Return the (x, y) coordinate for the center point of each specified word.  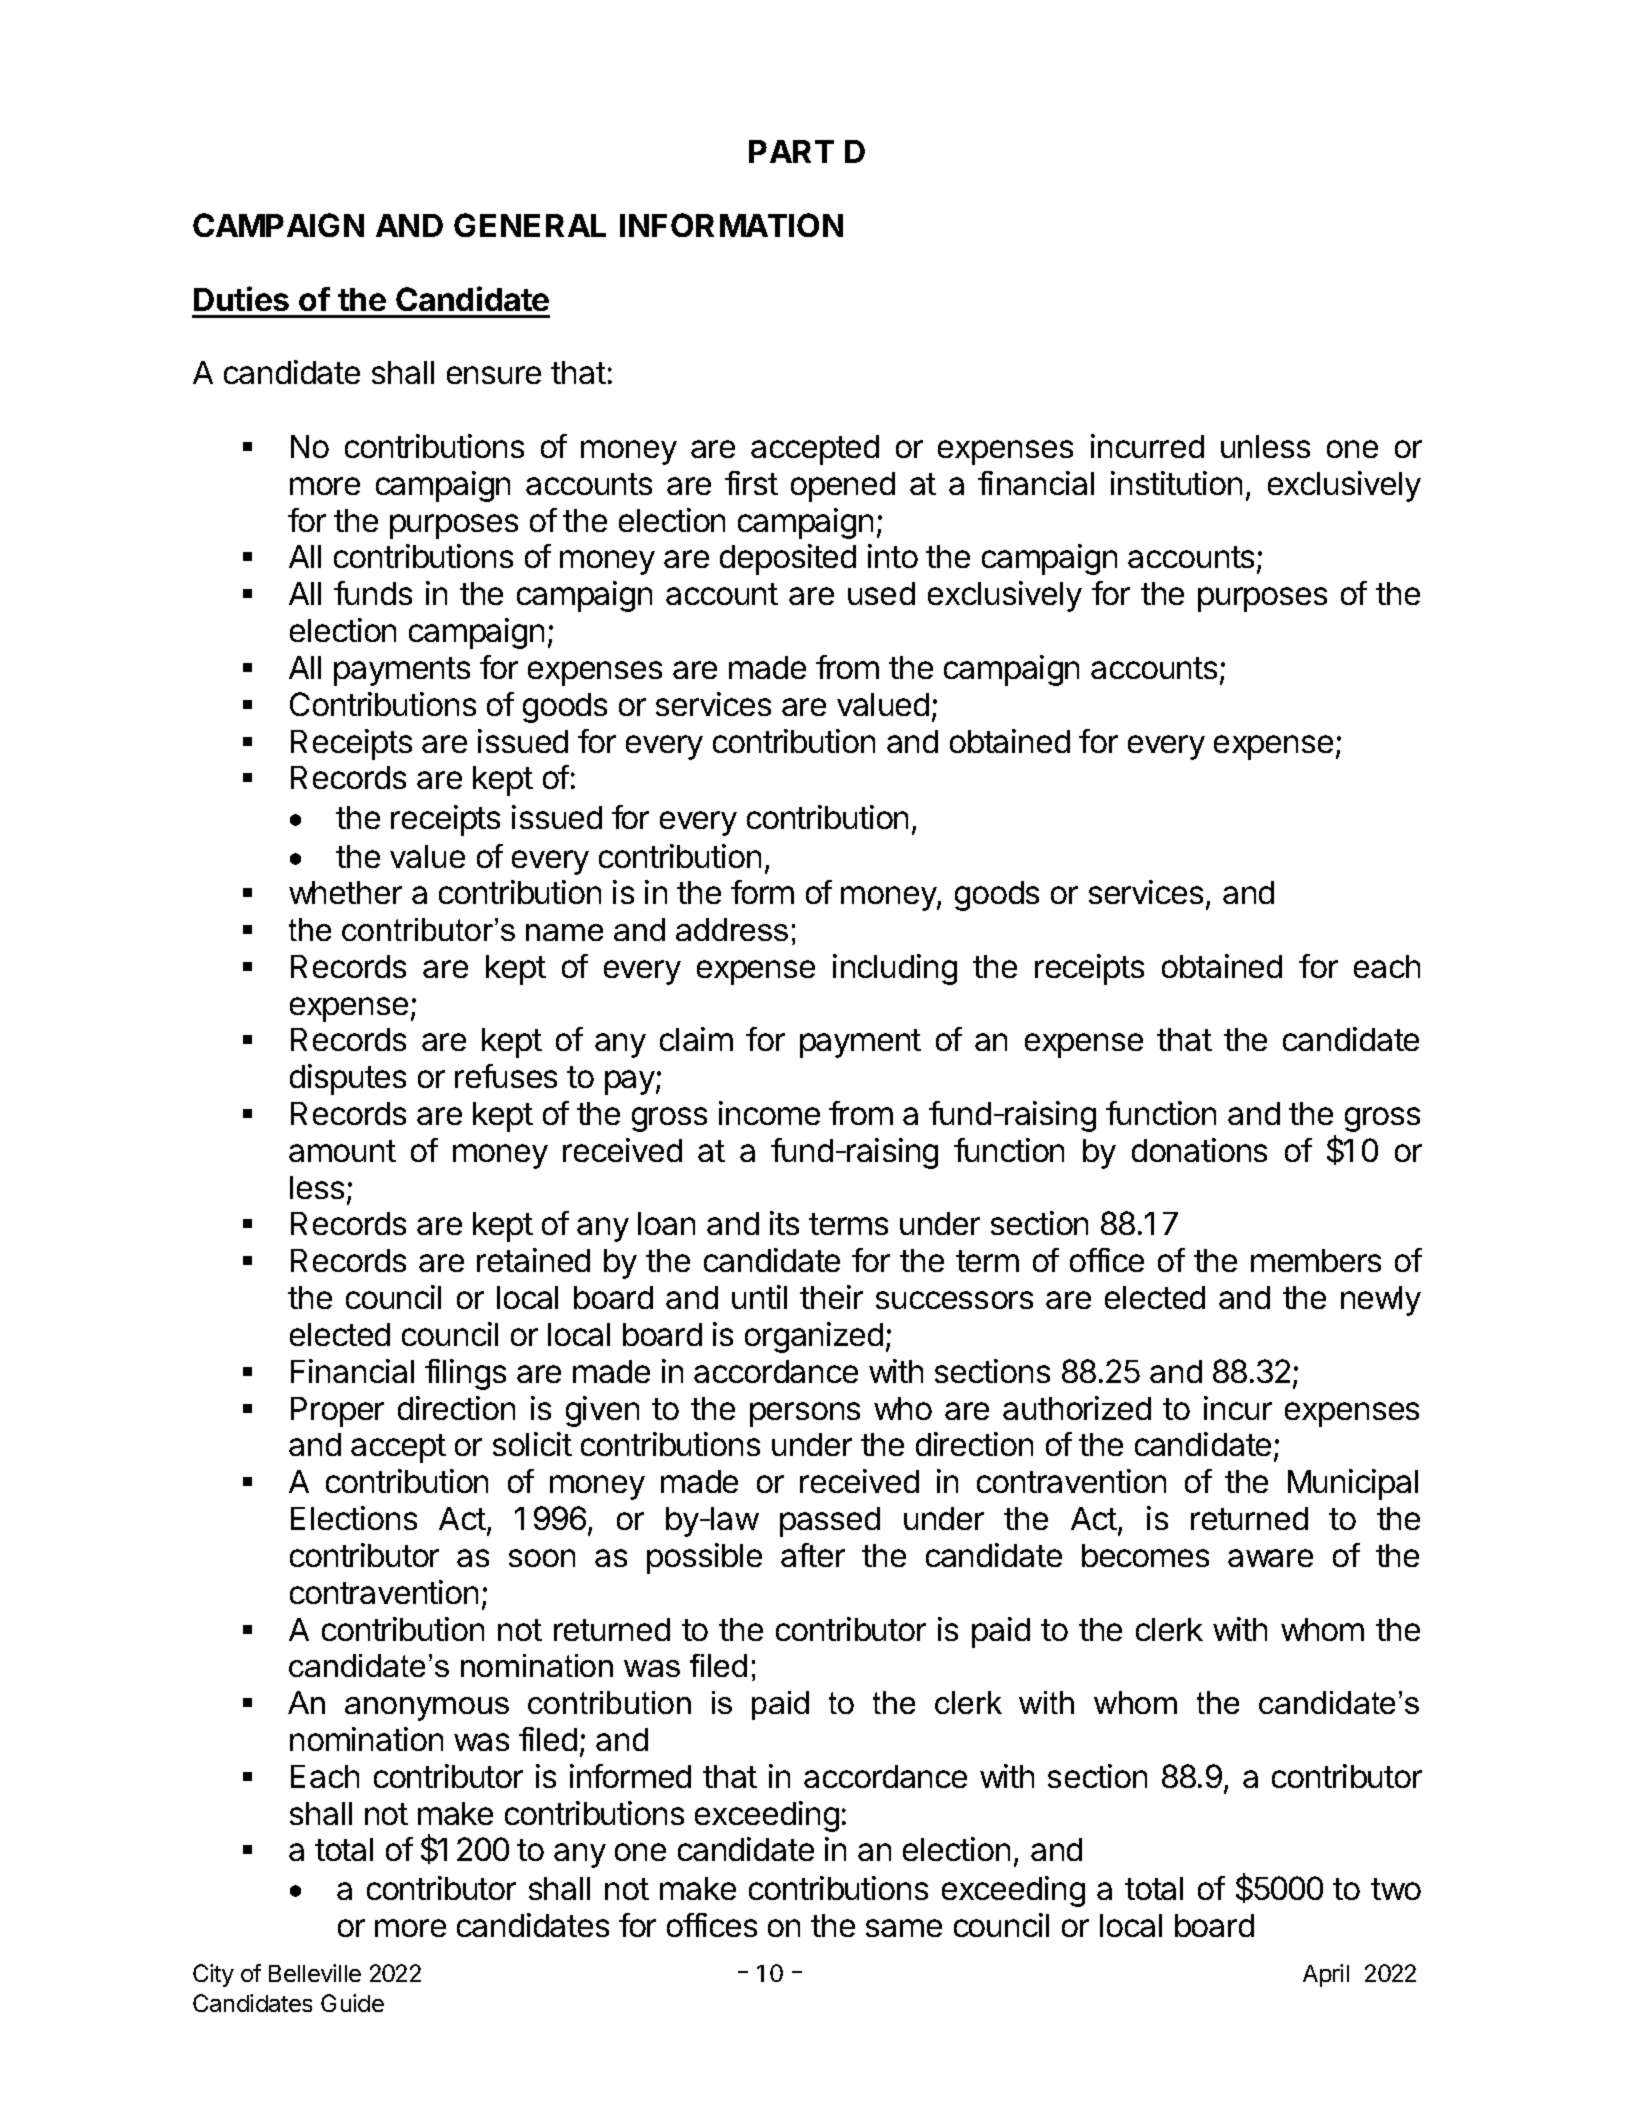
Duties (241, 298)
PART (791, 151)
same (904, 1928)
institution (1176, 483)
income (769, 1113)
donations (1199, 1150)
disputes (348, 1079)
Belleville (315, 1973)
